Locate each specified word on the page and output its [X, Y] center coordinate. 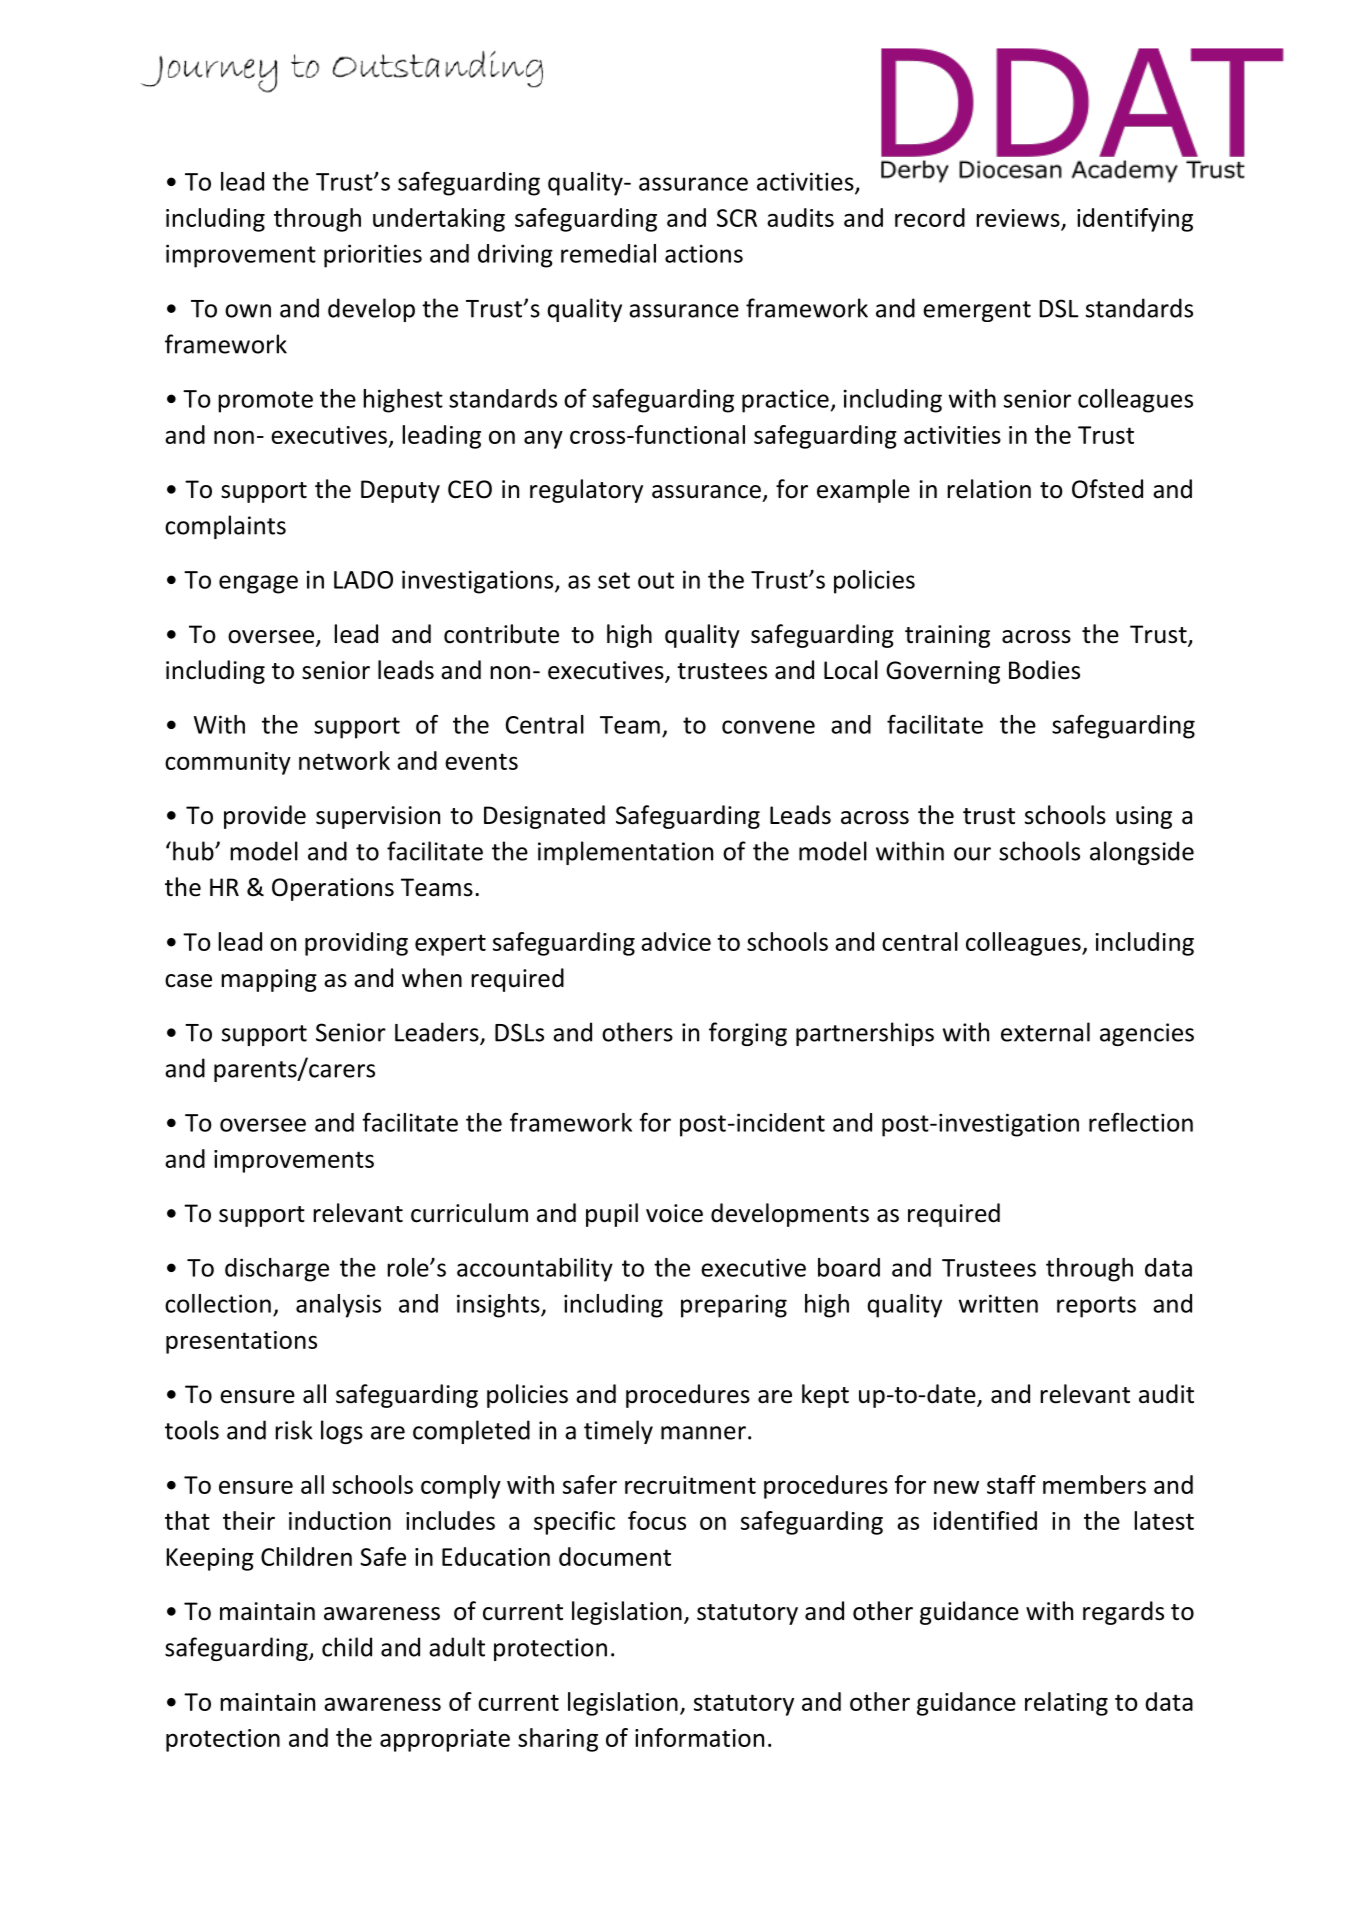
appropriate [445, 1740]
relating [1066, 1704]
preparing [734, 1306]
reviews [1018, 218]
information [699, 1737]
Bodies [1044, 670]
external [1045, 1032]
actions [704, 253]
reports [1096, 1307]
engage [258, 584]
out [656, 580]
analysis [338, 1306]
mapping [269, 980]
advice [676, 941]
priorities [373, 256]
